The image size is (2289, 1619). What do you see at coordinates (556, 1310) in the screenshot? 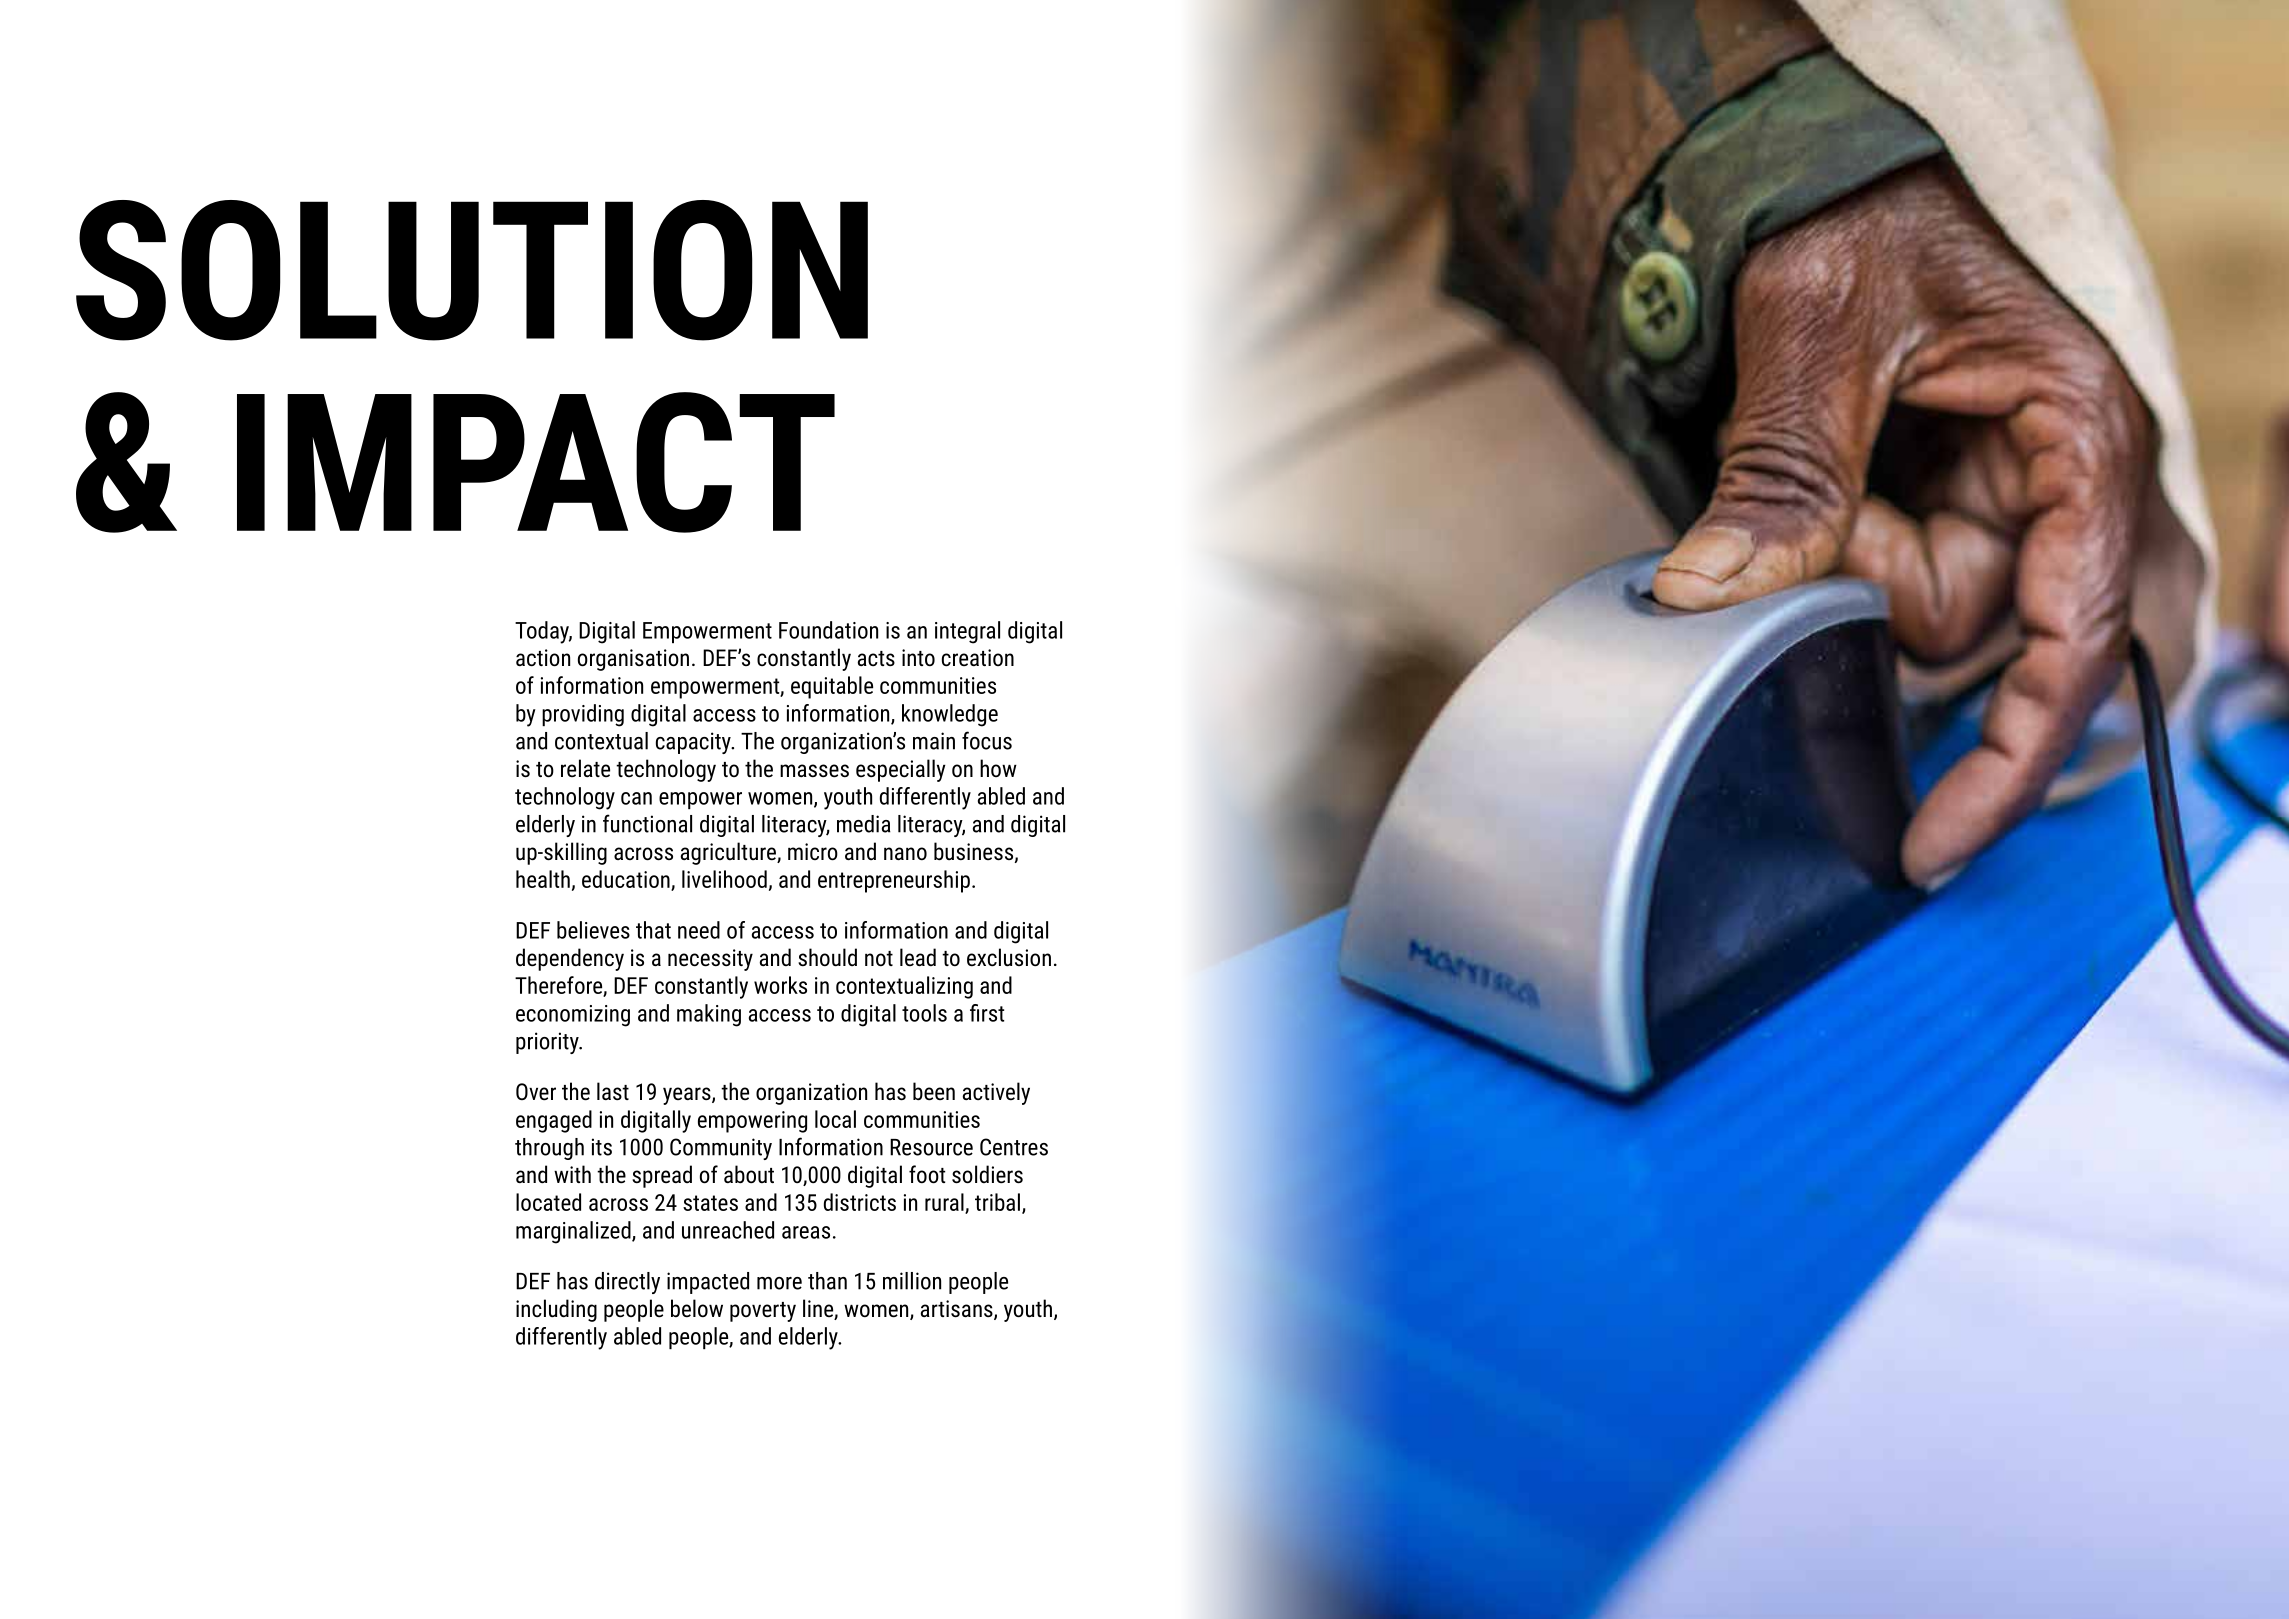
I see `including` at bounding box center [556, 1310].
